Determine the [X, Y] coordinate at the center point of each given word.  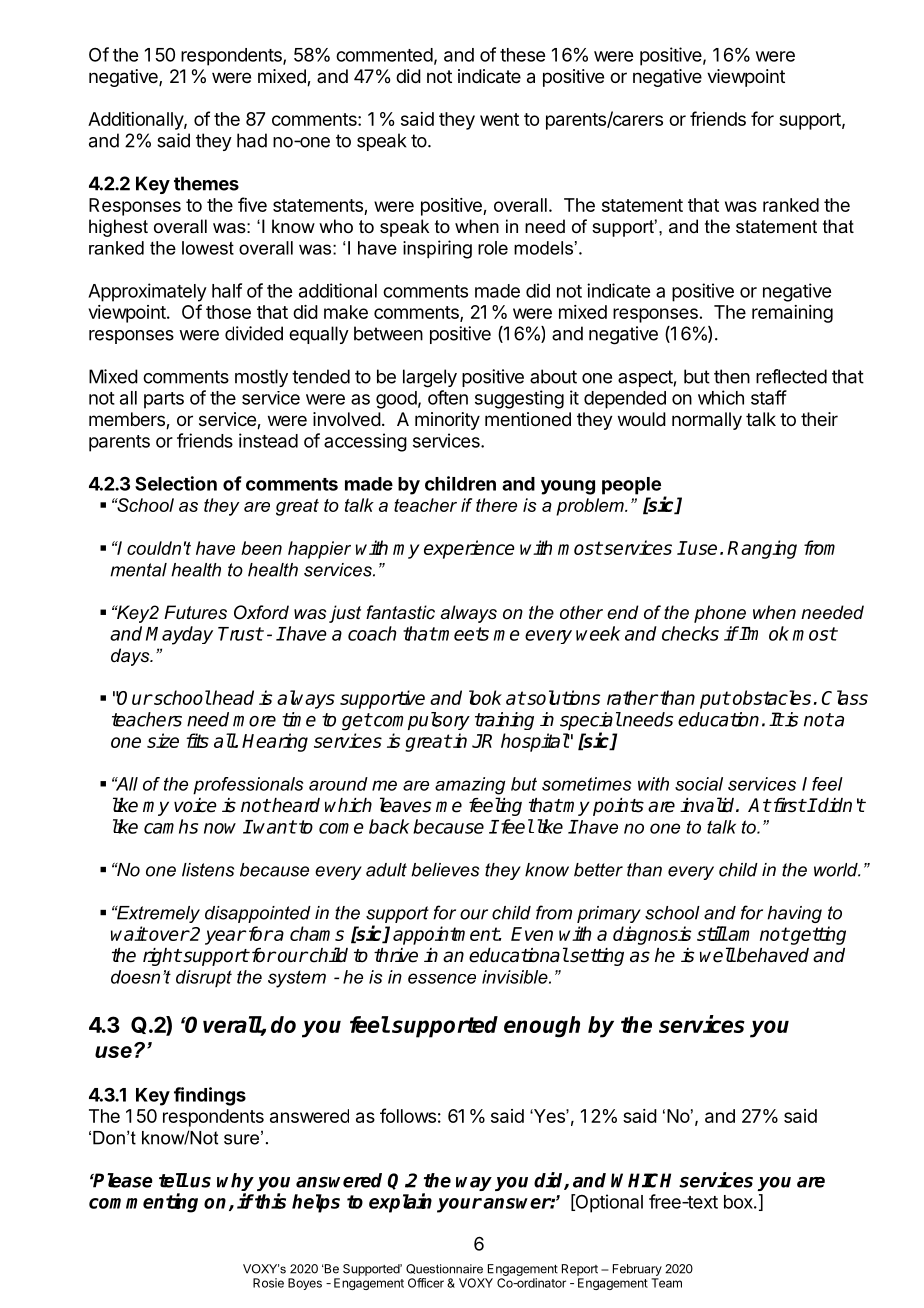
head [232, 697]
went [499, 119]
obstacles [772, 697]
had [252, 140]
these [522, 55]
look [485, 697]
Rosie [268, 1283]
